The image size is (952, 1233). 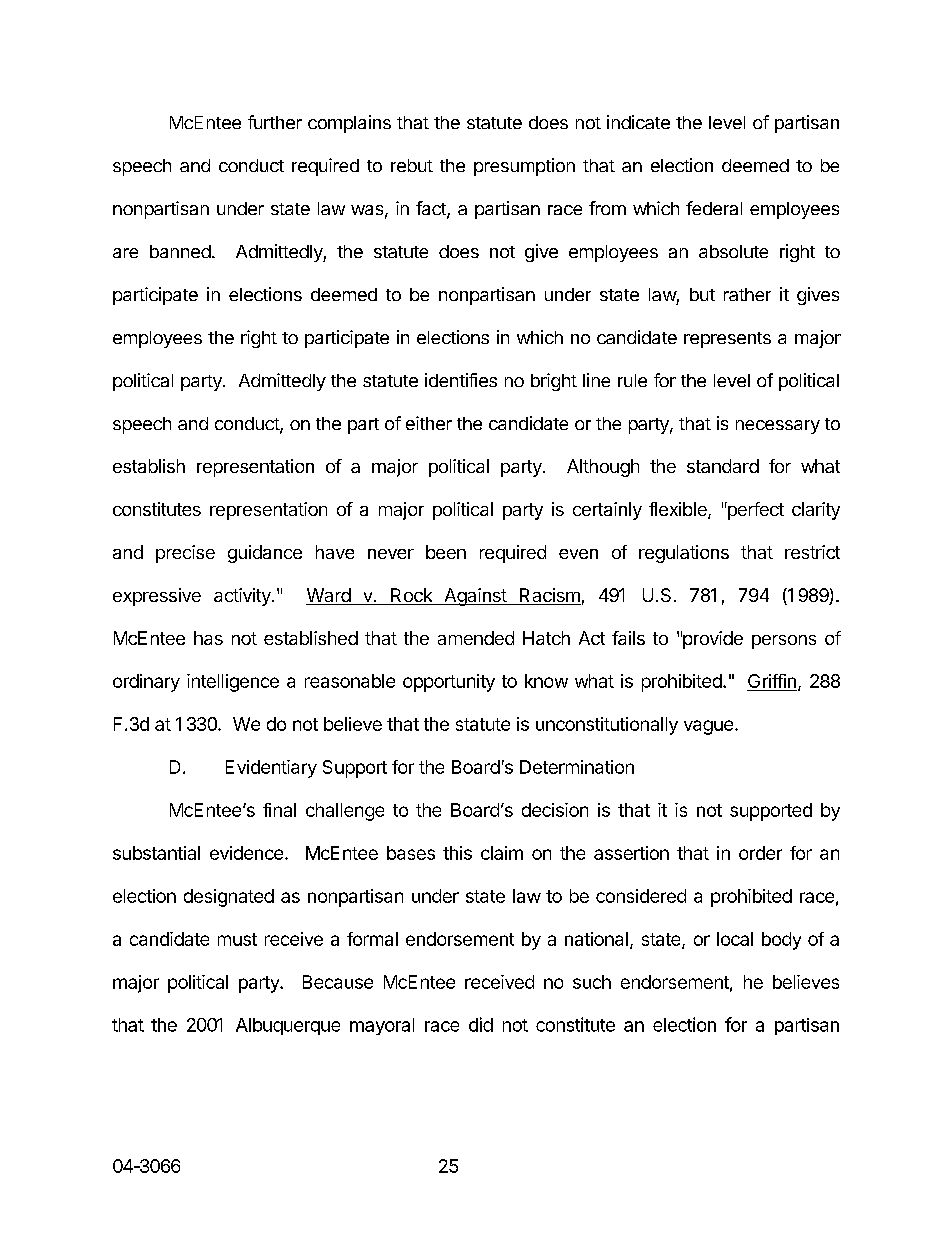 What do you see at coordinates (429, 423) in the screenshot?
I see `either` at bounding box center [429, 423].
